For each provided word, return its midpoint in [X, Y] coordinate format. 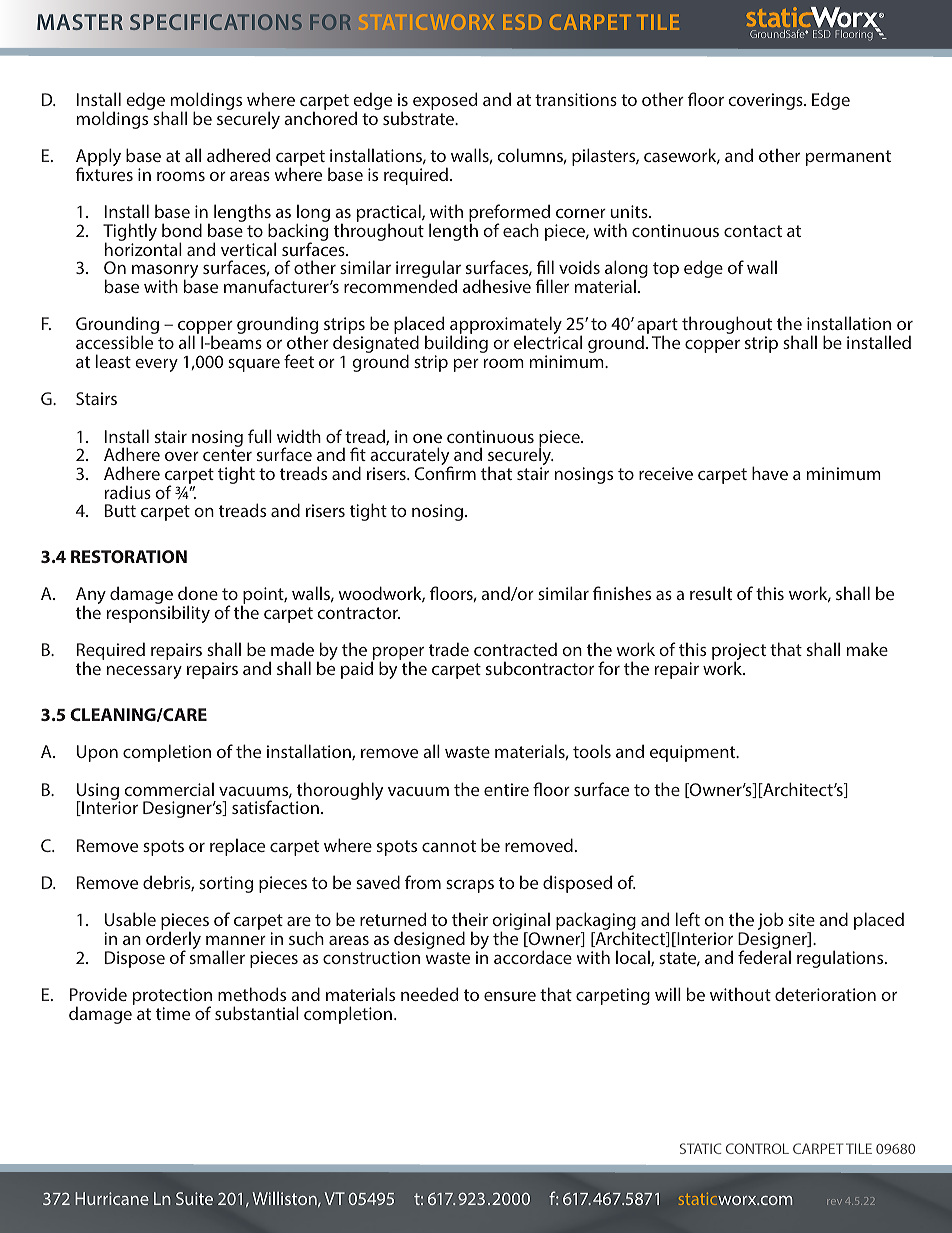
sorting [226, 884]
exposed [445, 101]
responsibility [158, 614]
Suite [194, 1198]
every [156, 365]
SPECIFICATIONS [216, 22]
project [739, 653]
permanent [848, 158]
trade [449, 649]
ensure [510, 996]
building [456, 345]
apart [657, 327]
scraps [470, 886]
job [770, 922]
